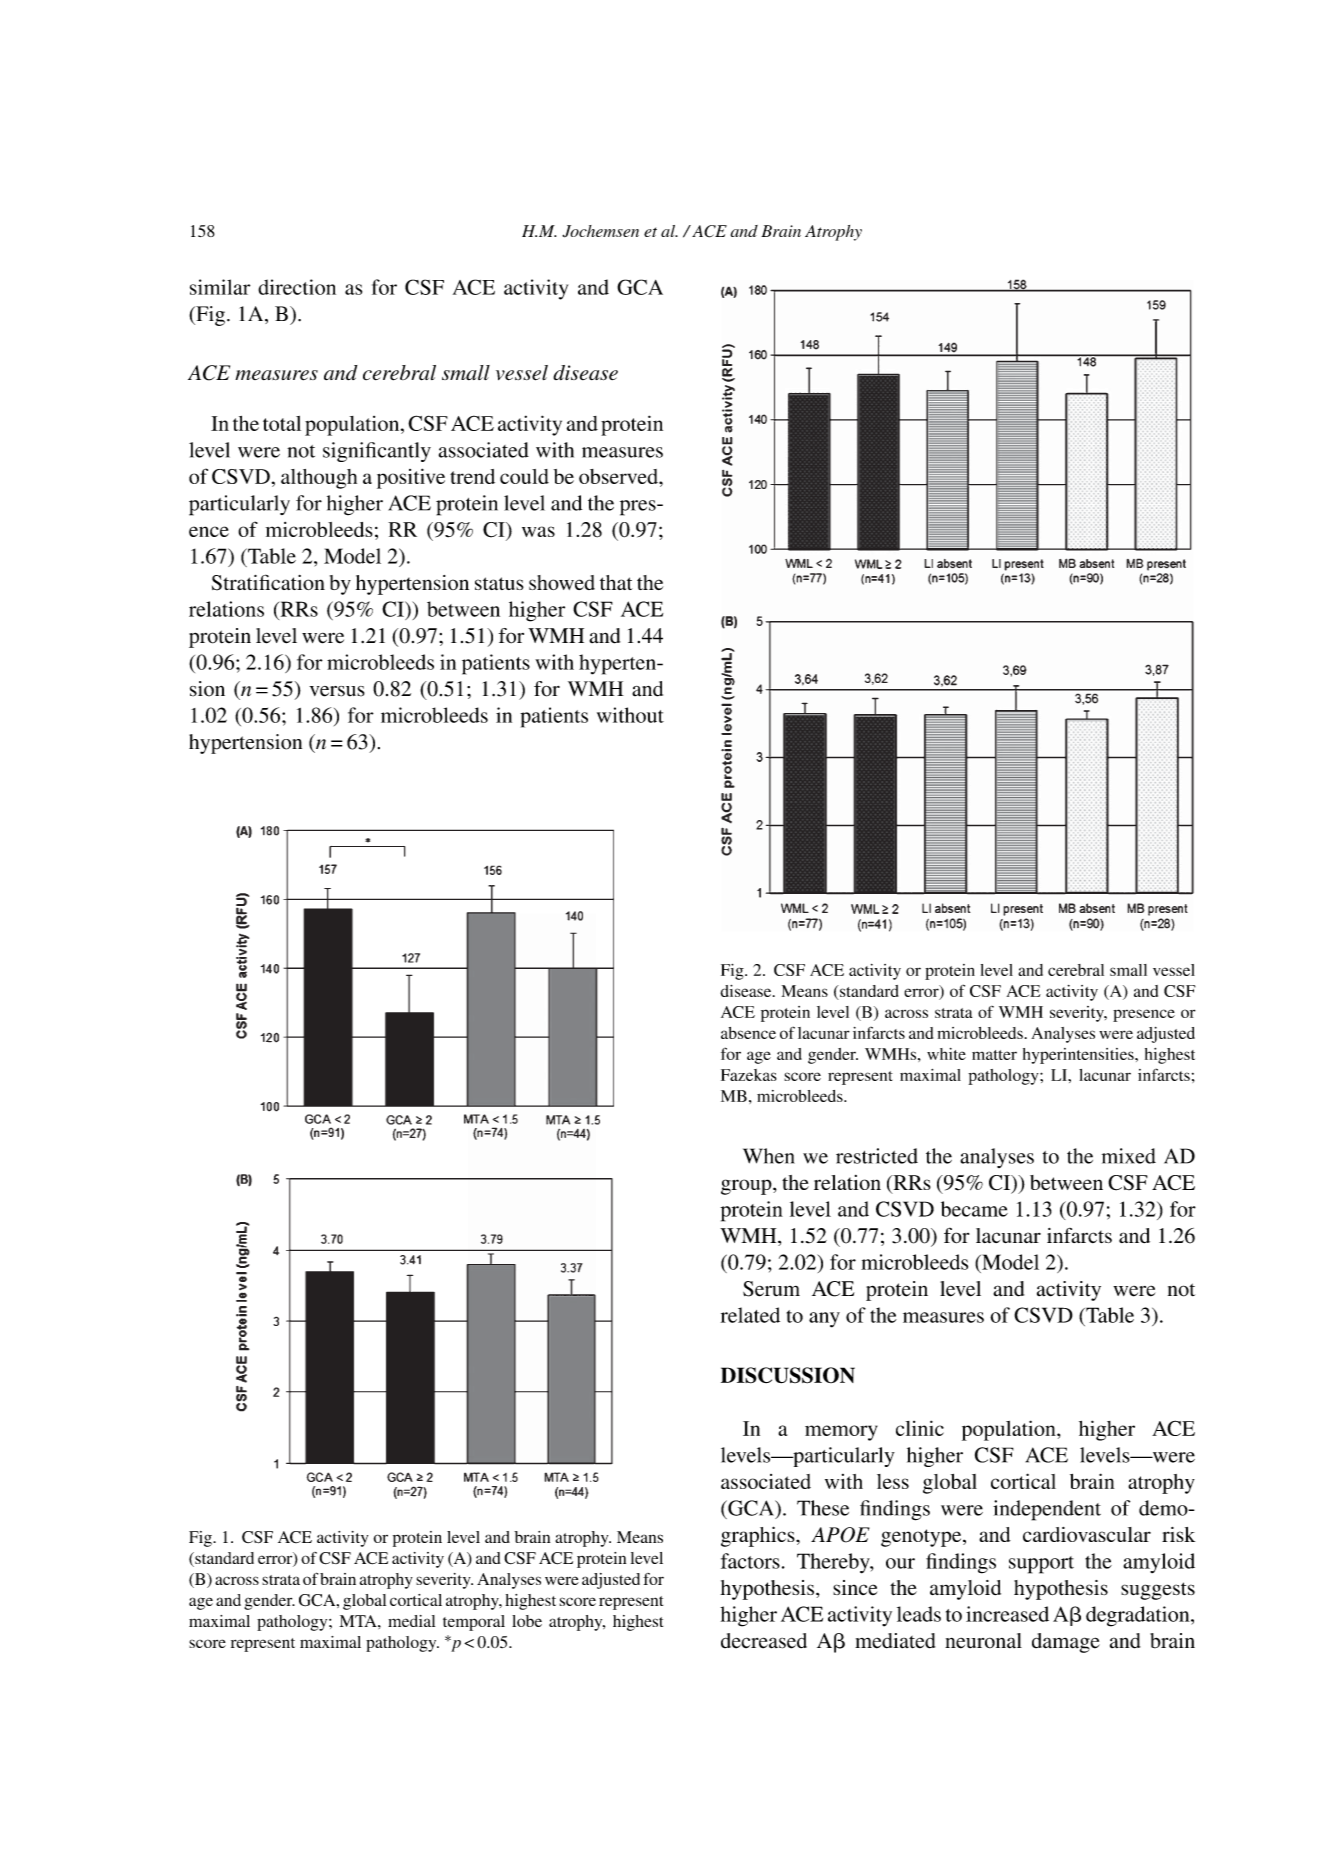 This page has width=1321, height=1868. Describe the element at coordinates (616, 582) in the page. I see `that` at that location.
